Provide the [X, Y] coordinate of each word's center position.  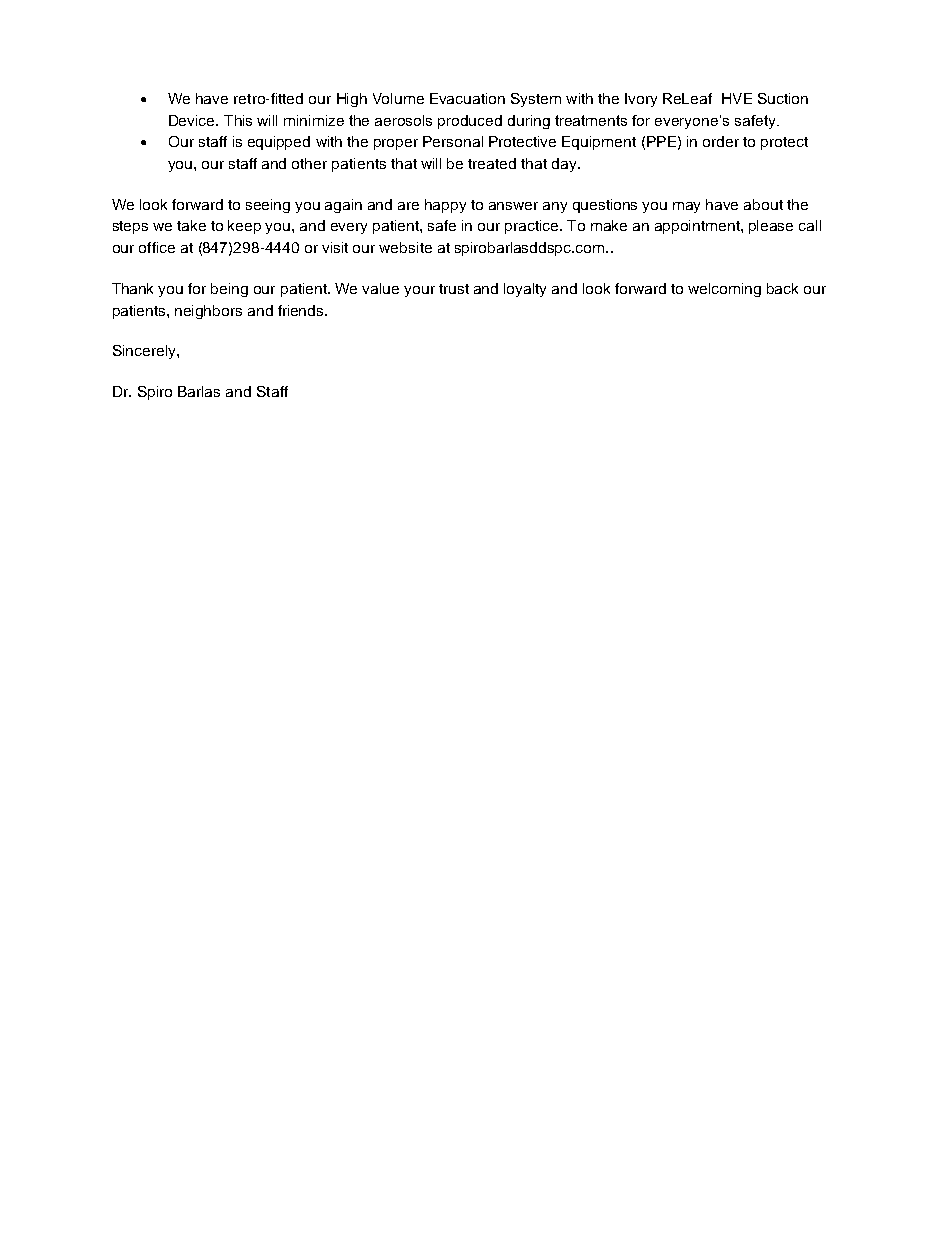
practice [533, 227]
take [191, 225]
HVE [737, 98]
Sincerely [145, 352]
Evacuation [467, 98]
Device [193, 120]
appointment [698, 227]
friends [302, 310]
